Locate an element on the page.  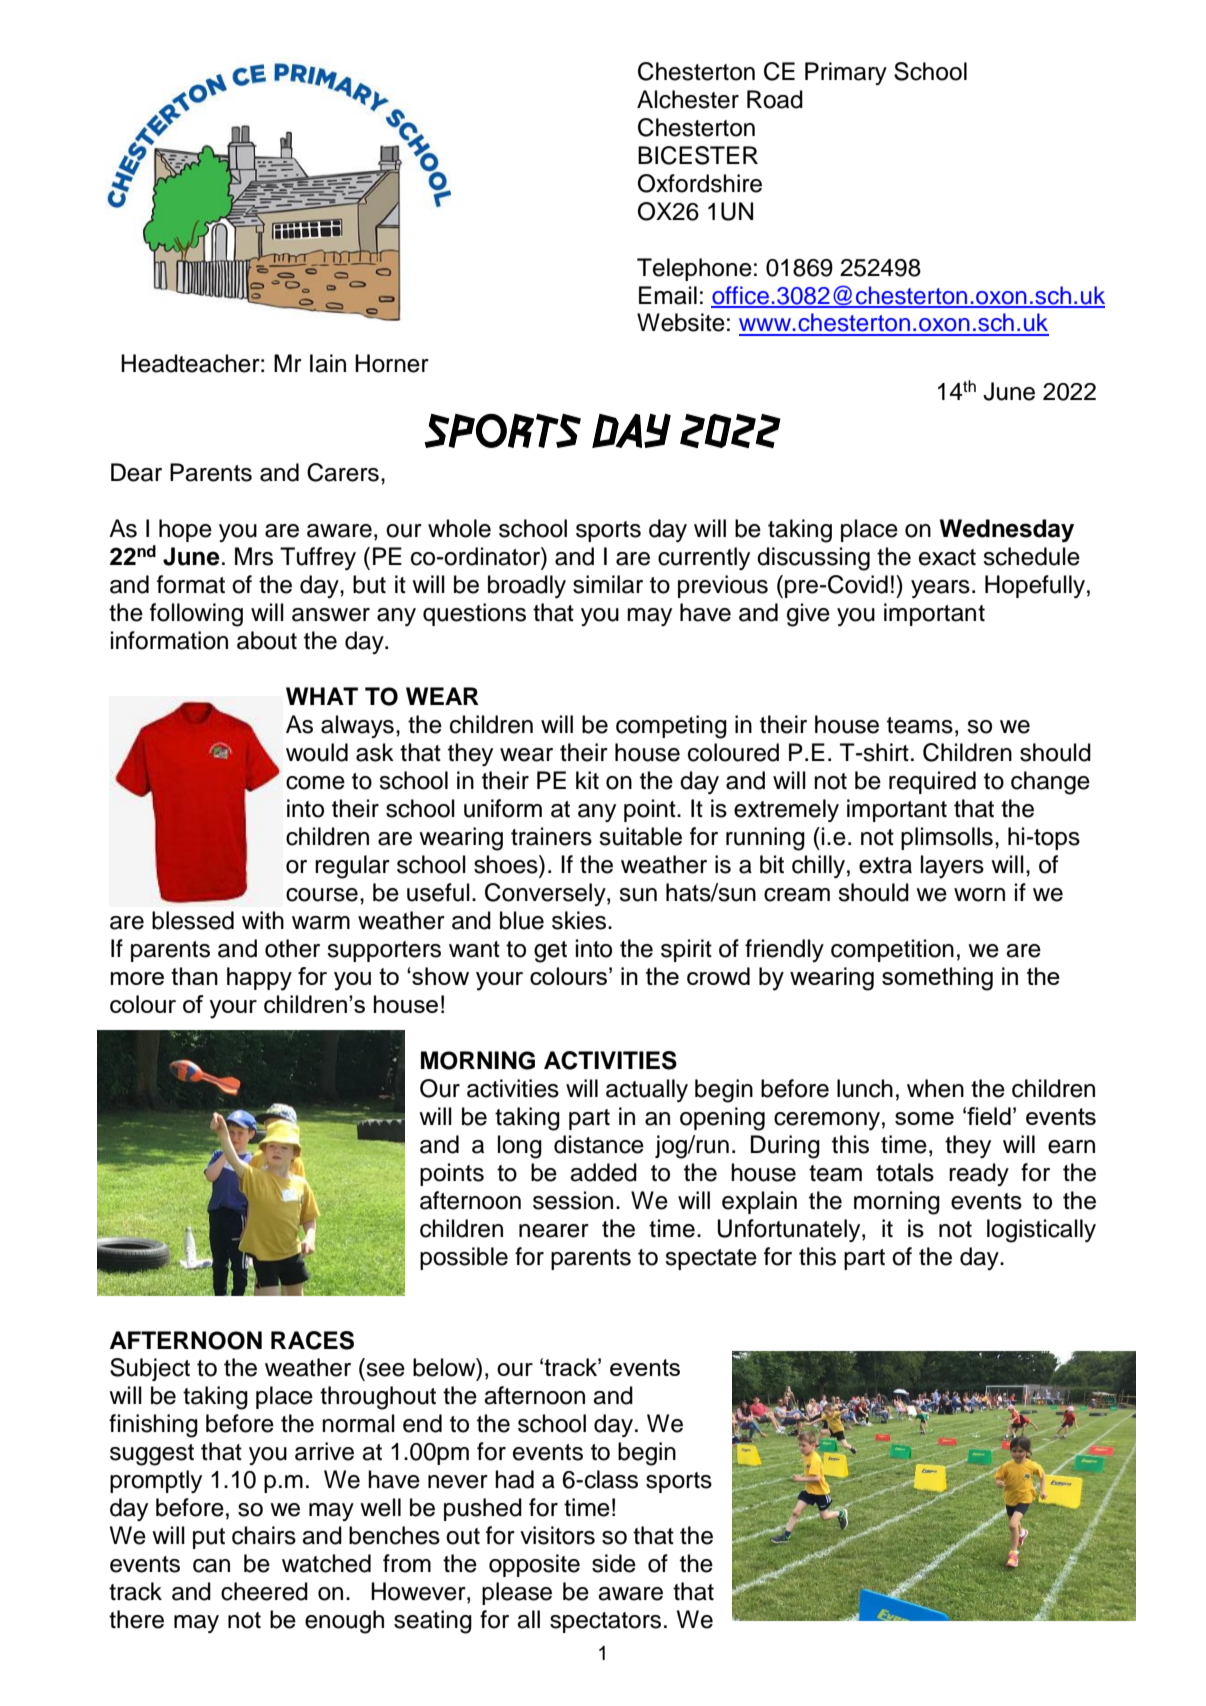
suitable is located at coordinates (640, 836).
